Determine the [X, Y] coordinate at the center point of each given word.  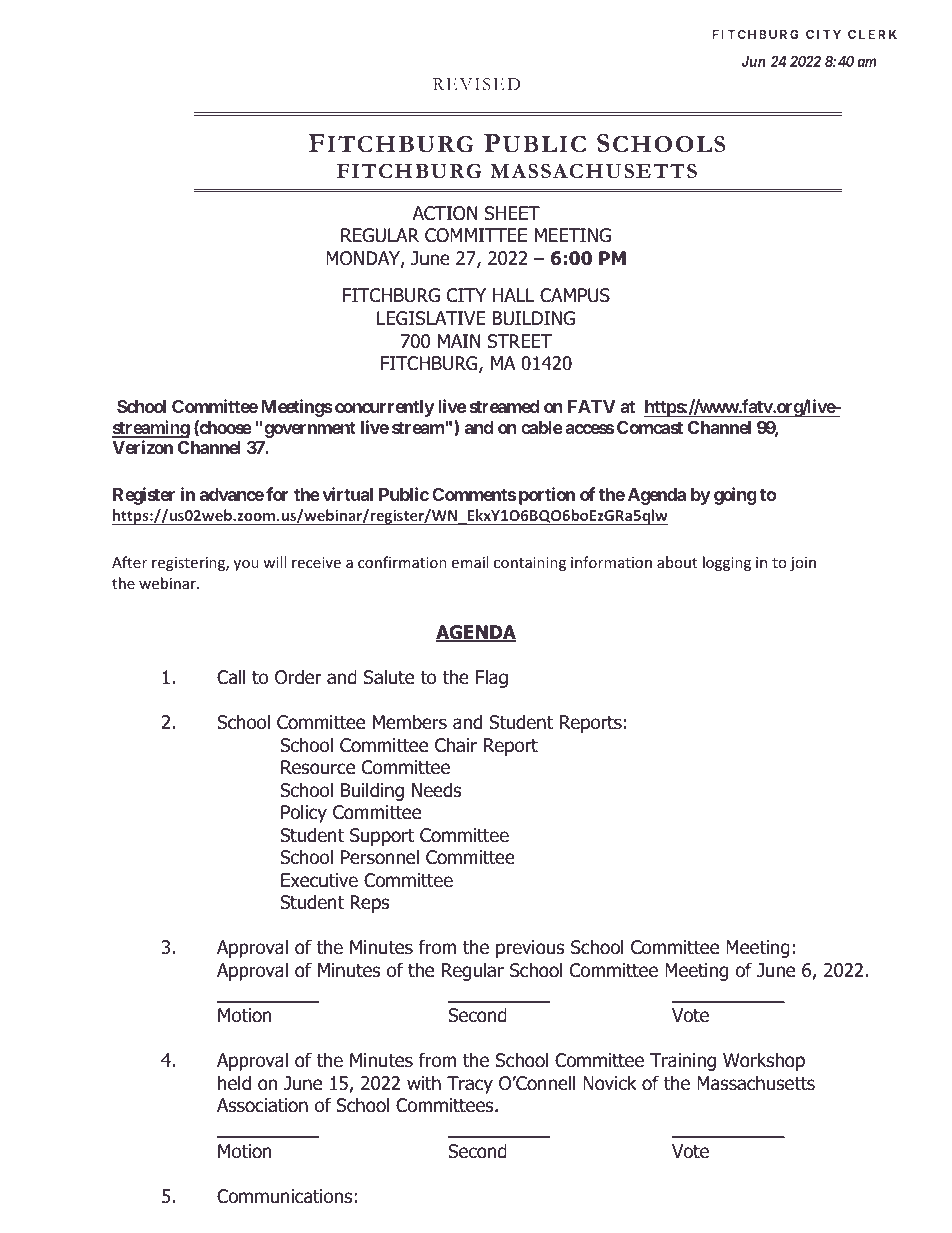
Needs [436, 790]
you [246, 565]
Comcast [650, 427]
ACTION [445, 213]
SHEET [512, 213]
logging [727, 563]
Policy [304, 813]
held [234, 1083]
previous [530, 949]
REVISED [476, 84]
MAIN [459, 341]
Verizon [142, 447]
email [469, 562]
